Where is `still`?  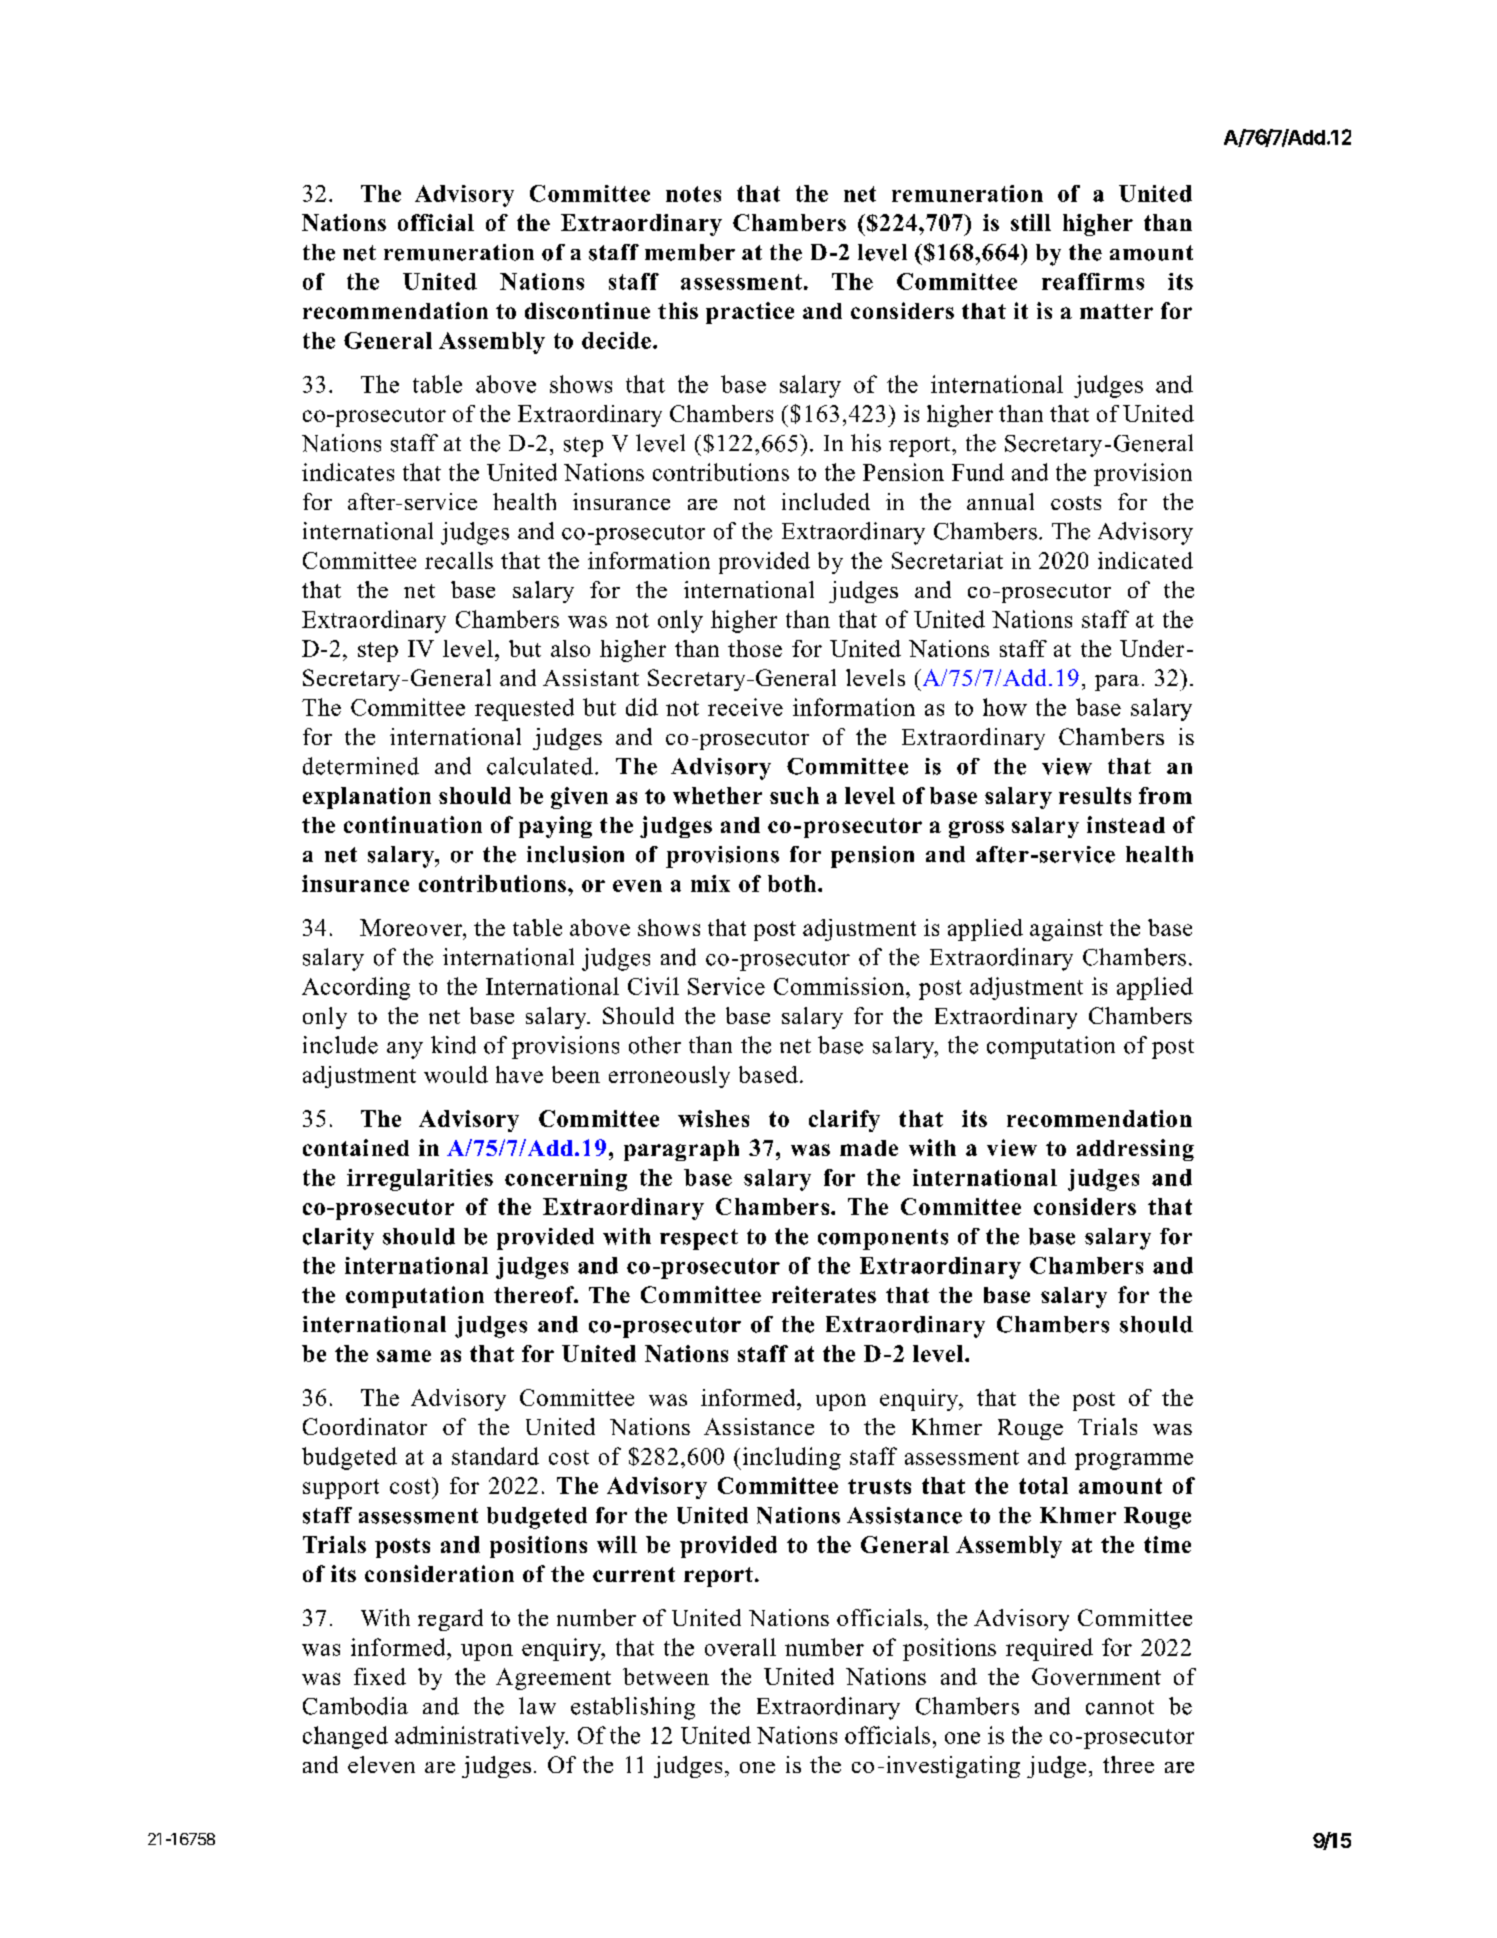 still is located at coordinates (1031, 222).
